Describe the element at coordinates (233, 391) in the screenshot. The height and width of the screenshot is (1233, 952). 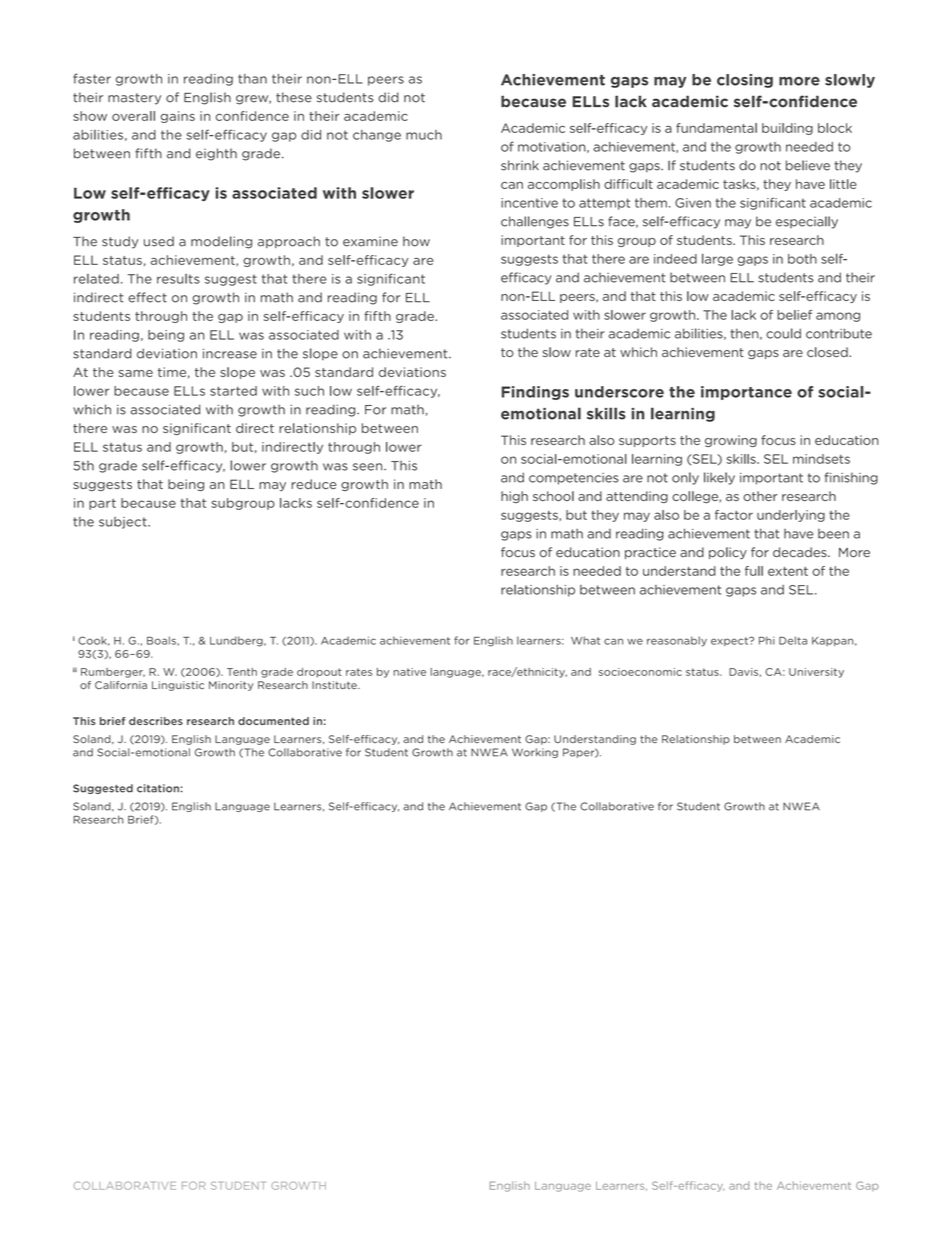
I see `started` at that location.
